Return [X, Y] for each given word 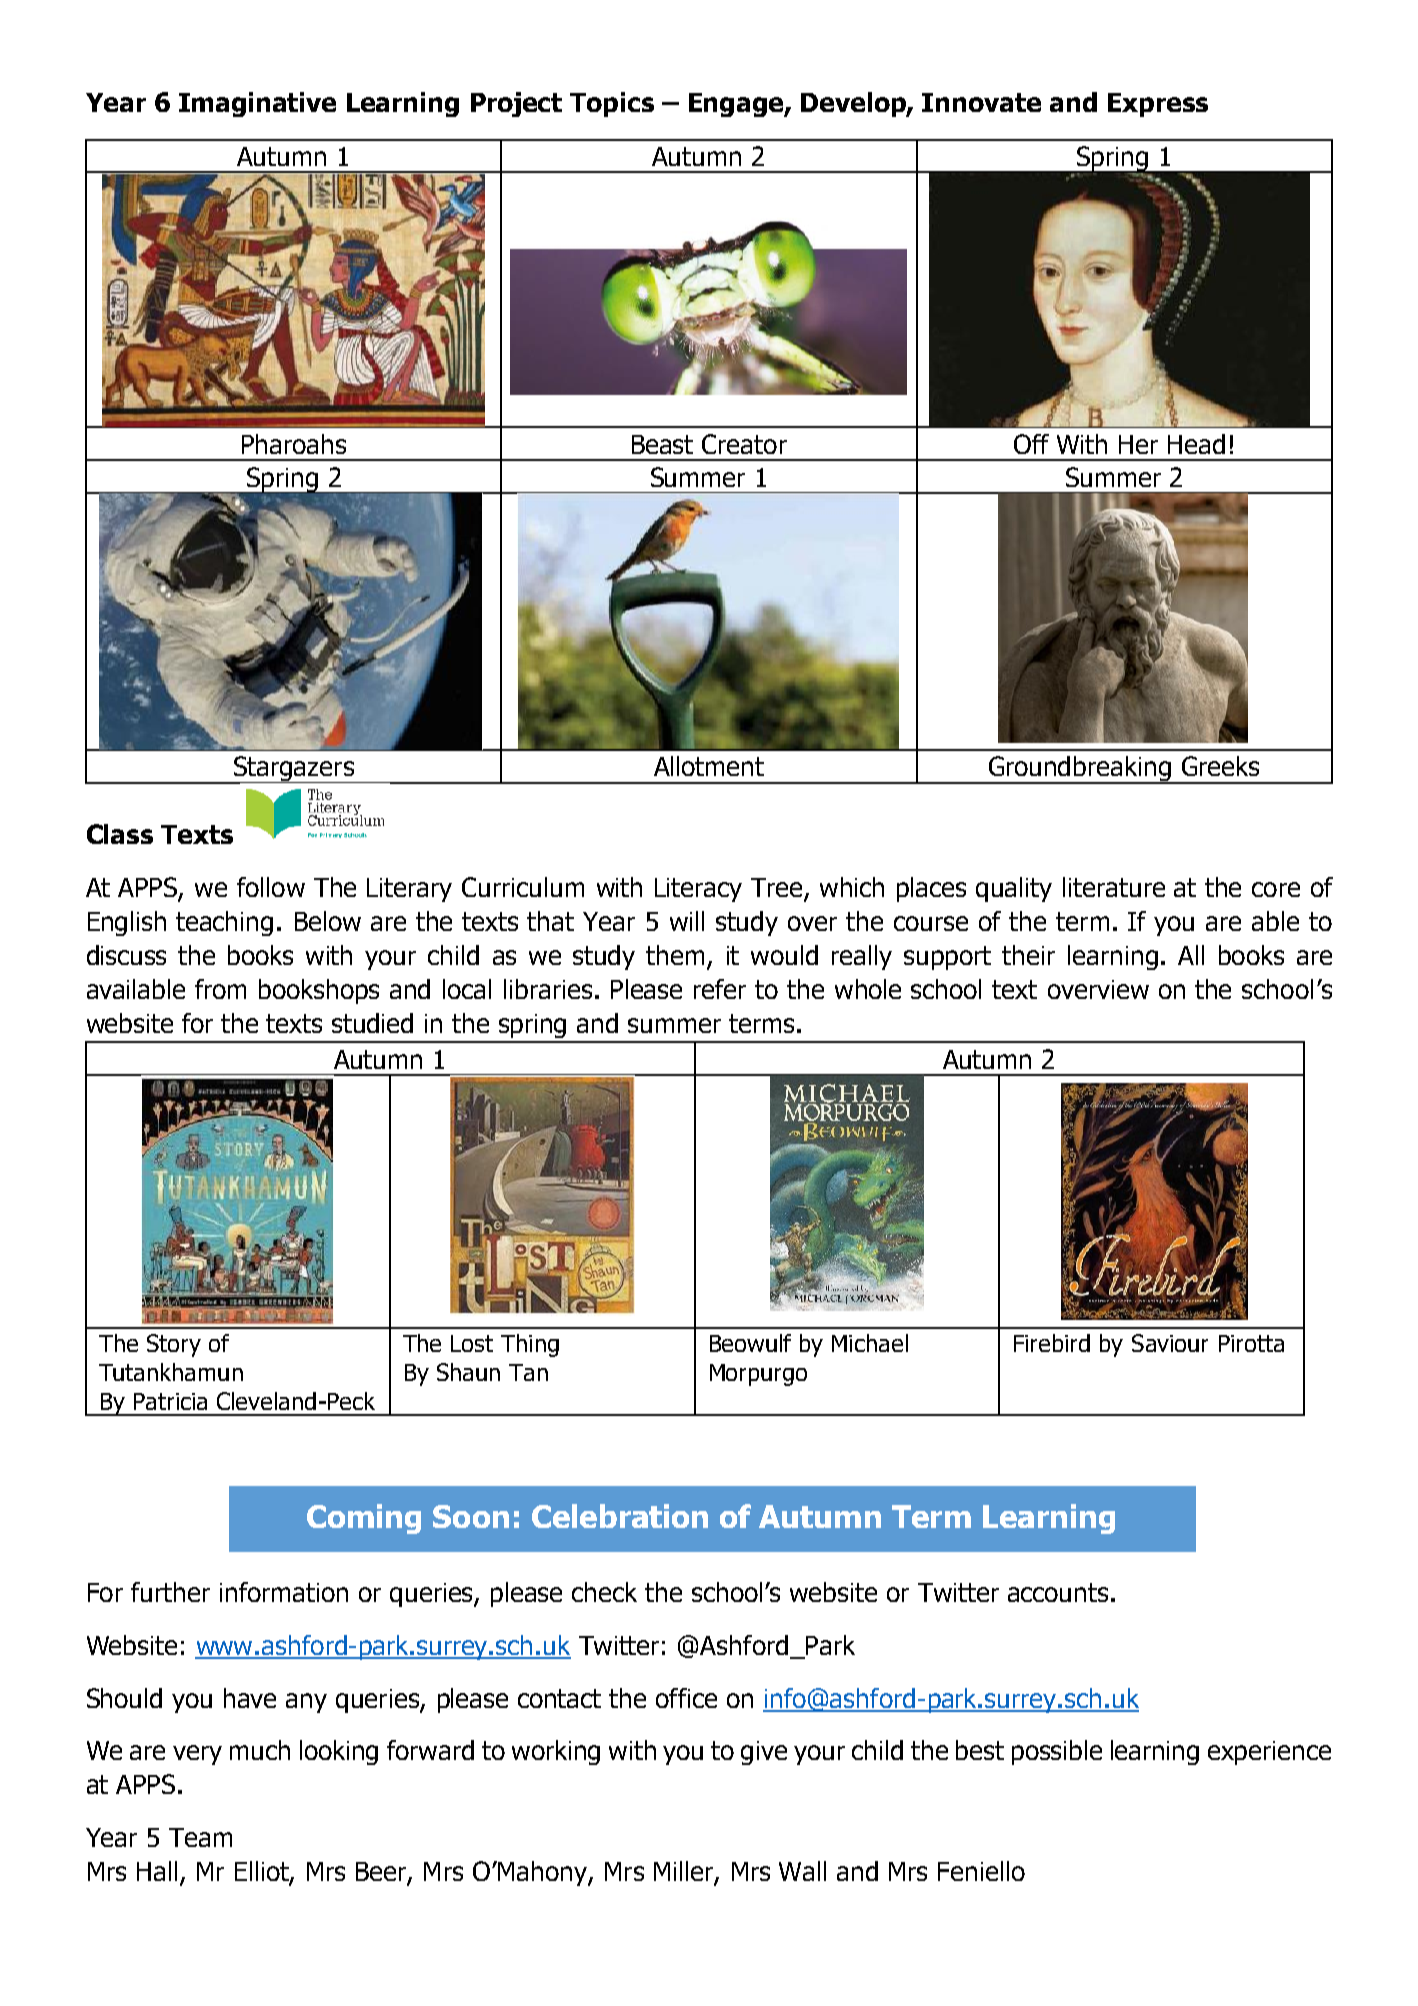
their [1028, 955]
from [220, 989]
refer [720, 989]
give [764, 1753]
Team [200, 1837]
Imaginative [257, 104]
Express [1158, 105]
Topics [612, 104]
